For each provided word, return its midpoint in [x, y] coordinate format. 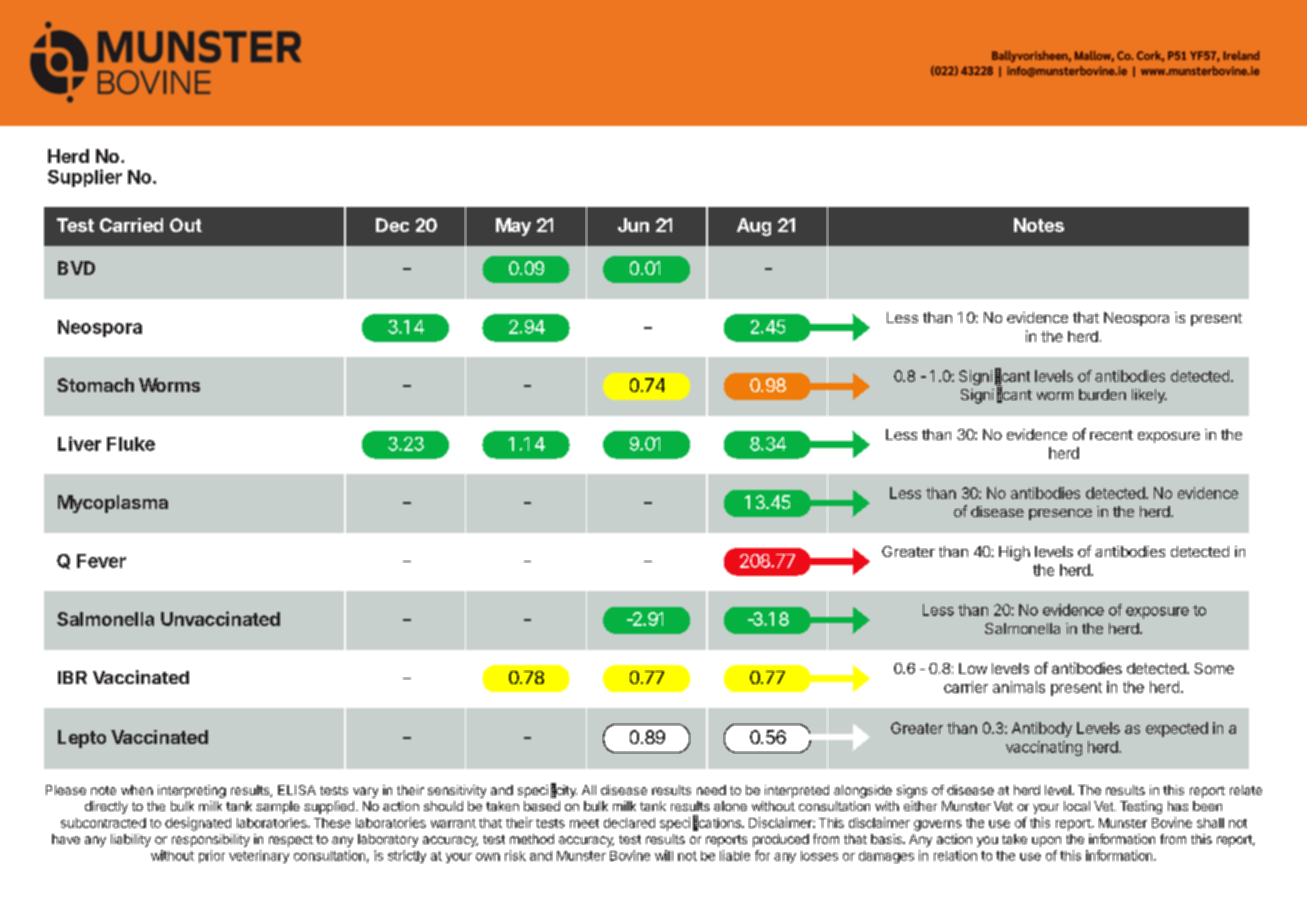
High [1014, 553]
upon [1046, 841]
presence [1060, 514]
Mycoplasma [113, 504]
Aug [754, 227]
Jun [633, 225]
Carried [131, 225]
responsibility [211, 840]
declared [629, 823]
